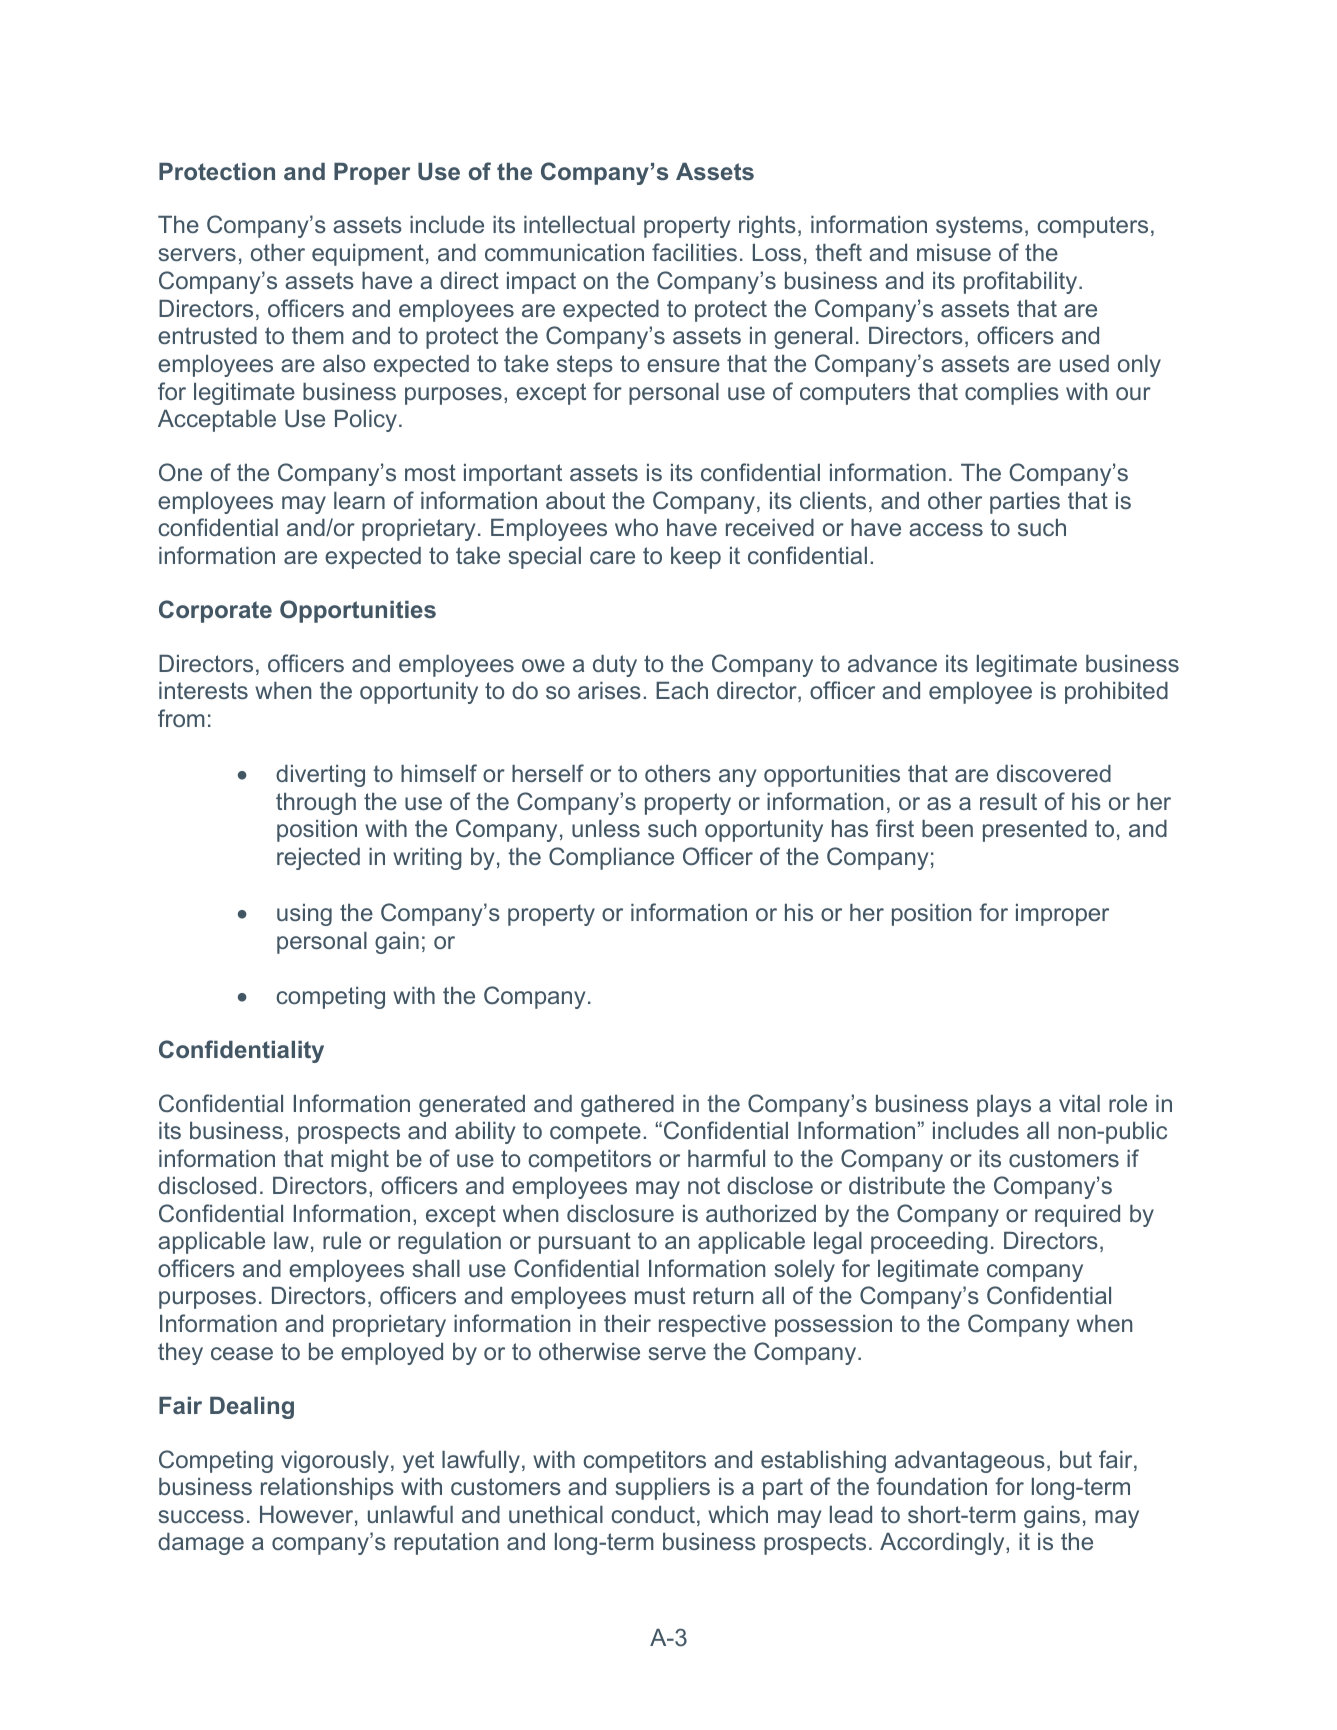 Image resolution: width=1337 pixels, height=1730 pixels. I want to click on interests, so click(203, 690).
